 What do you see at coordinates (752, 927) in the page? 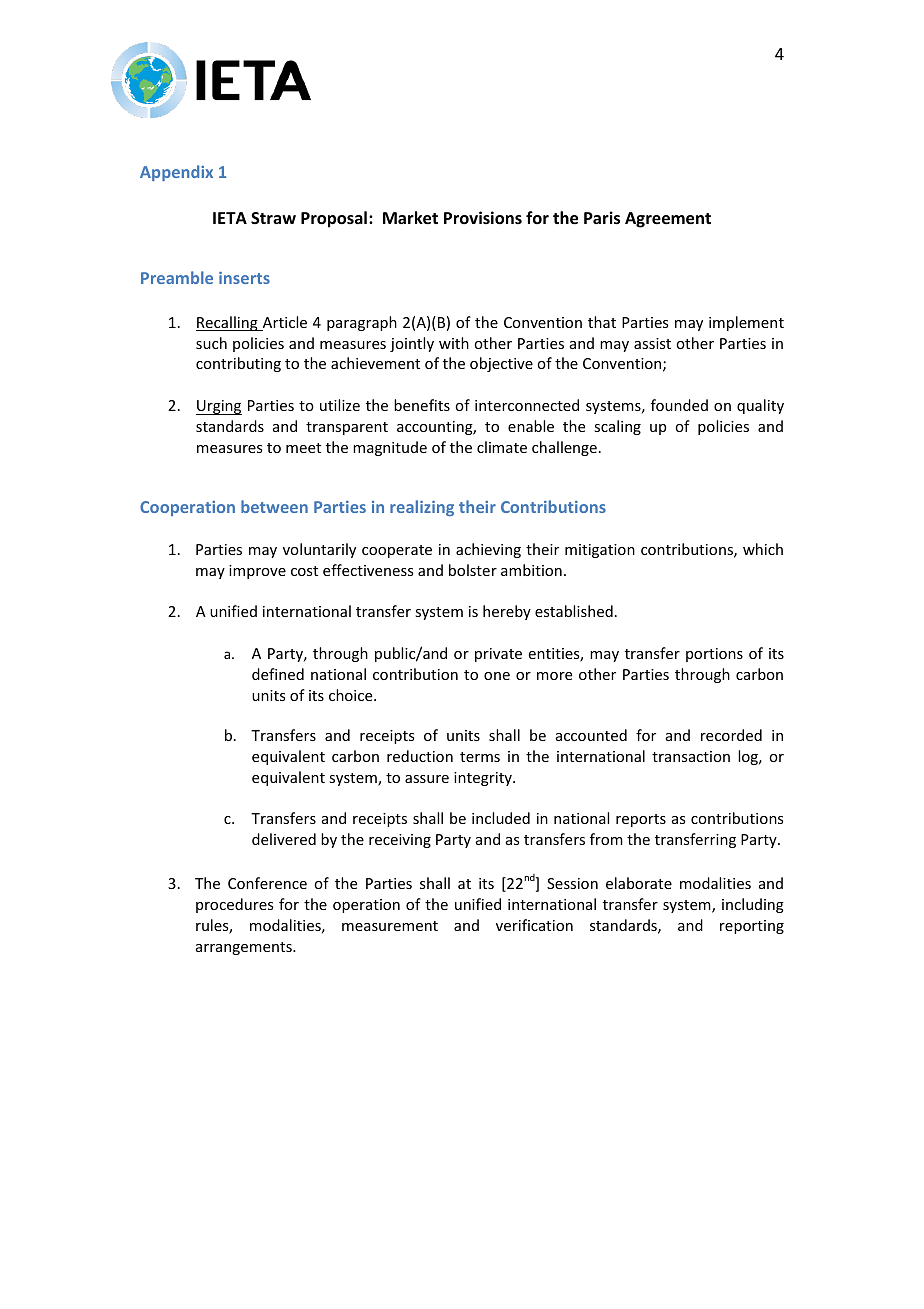
I see `reporting` at bounding box center [752, 927].
